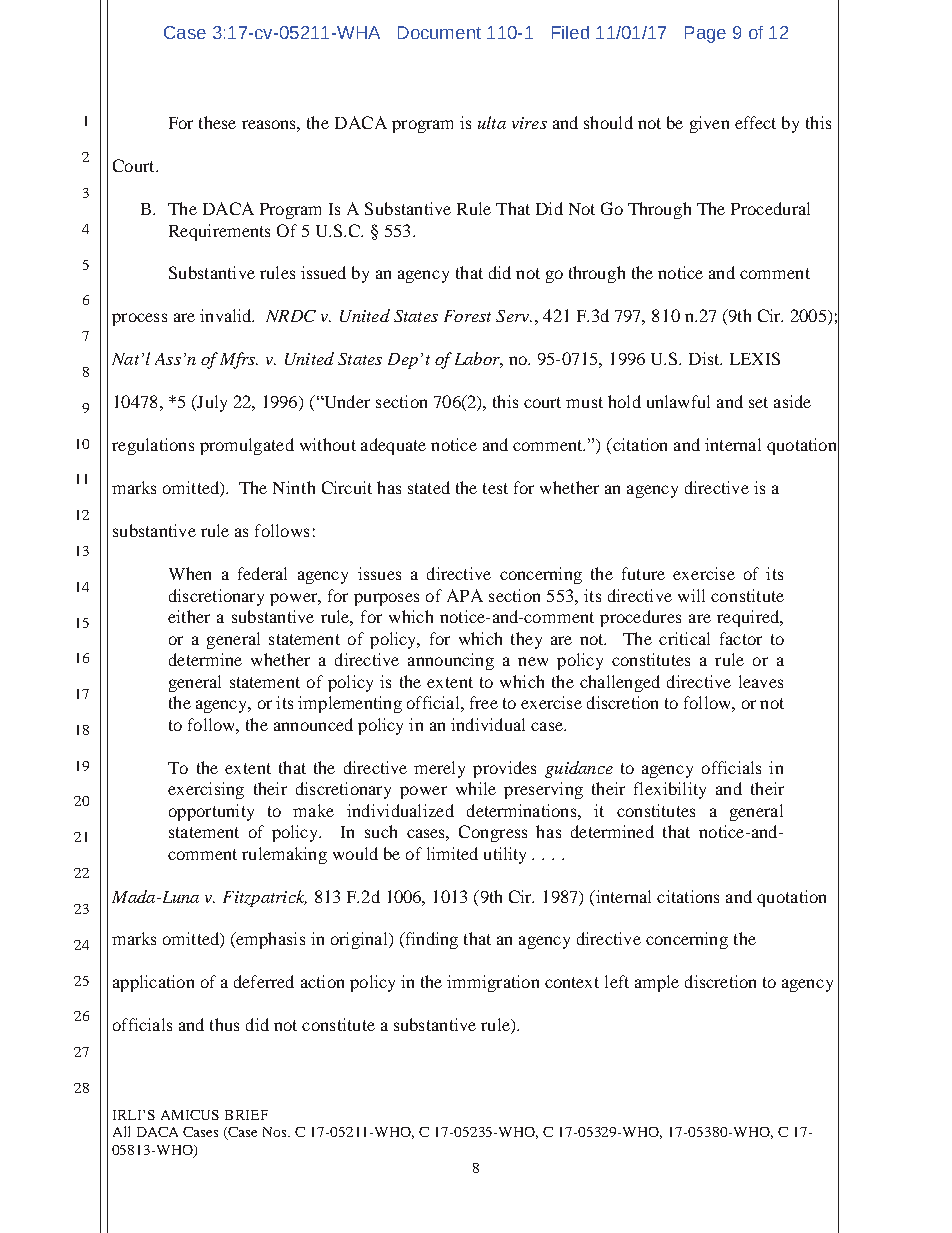 This screenshot has width=952, height=1233. I want to click on ample, so click(657, 983).
